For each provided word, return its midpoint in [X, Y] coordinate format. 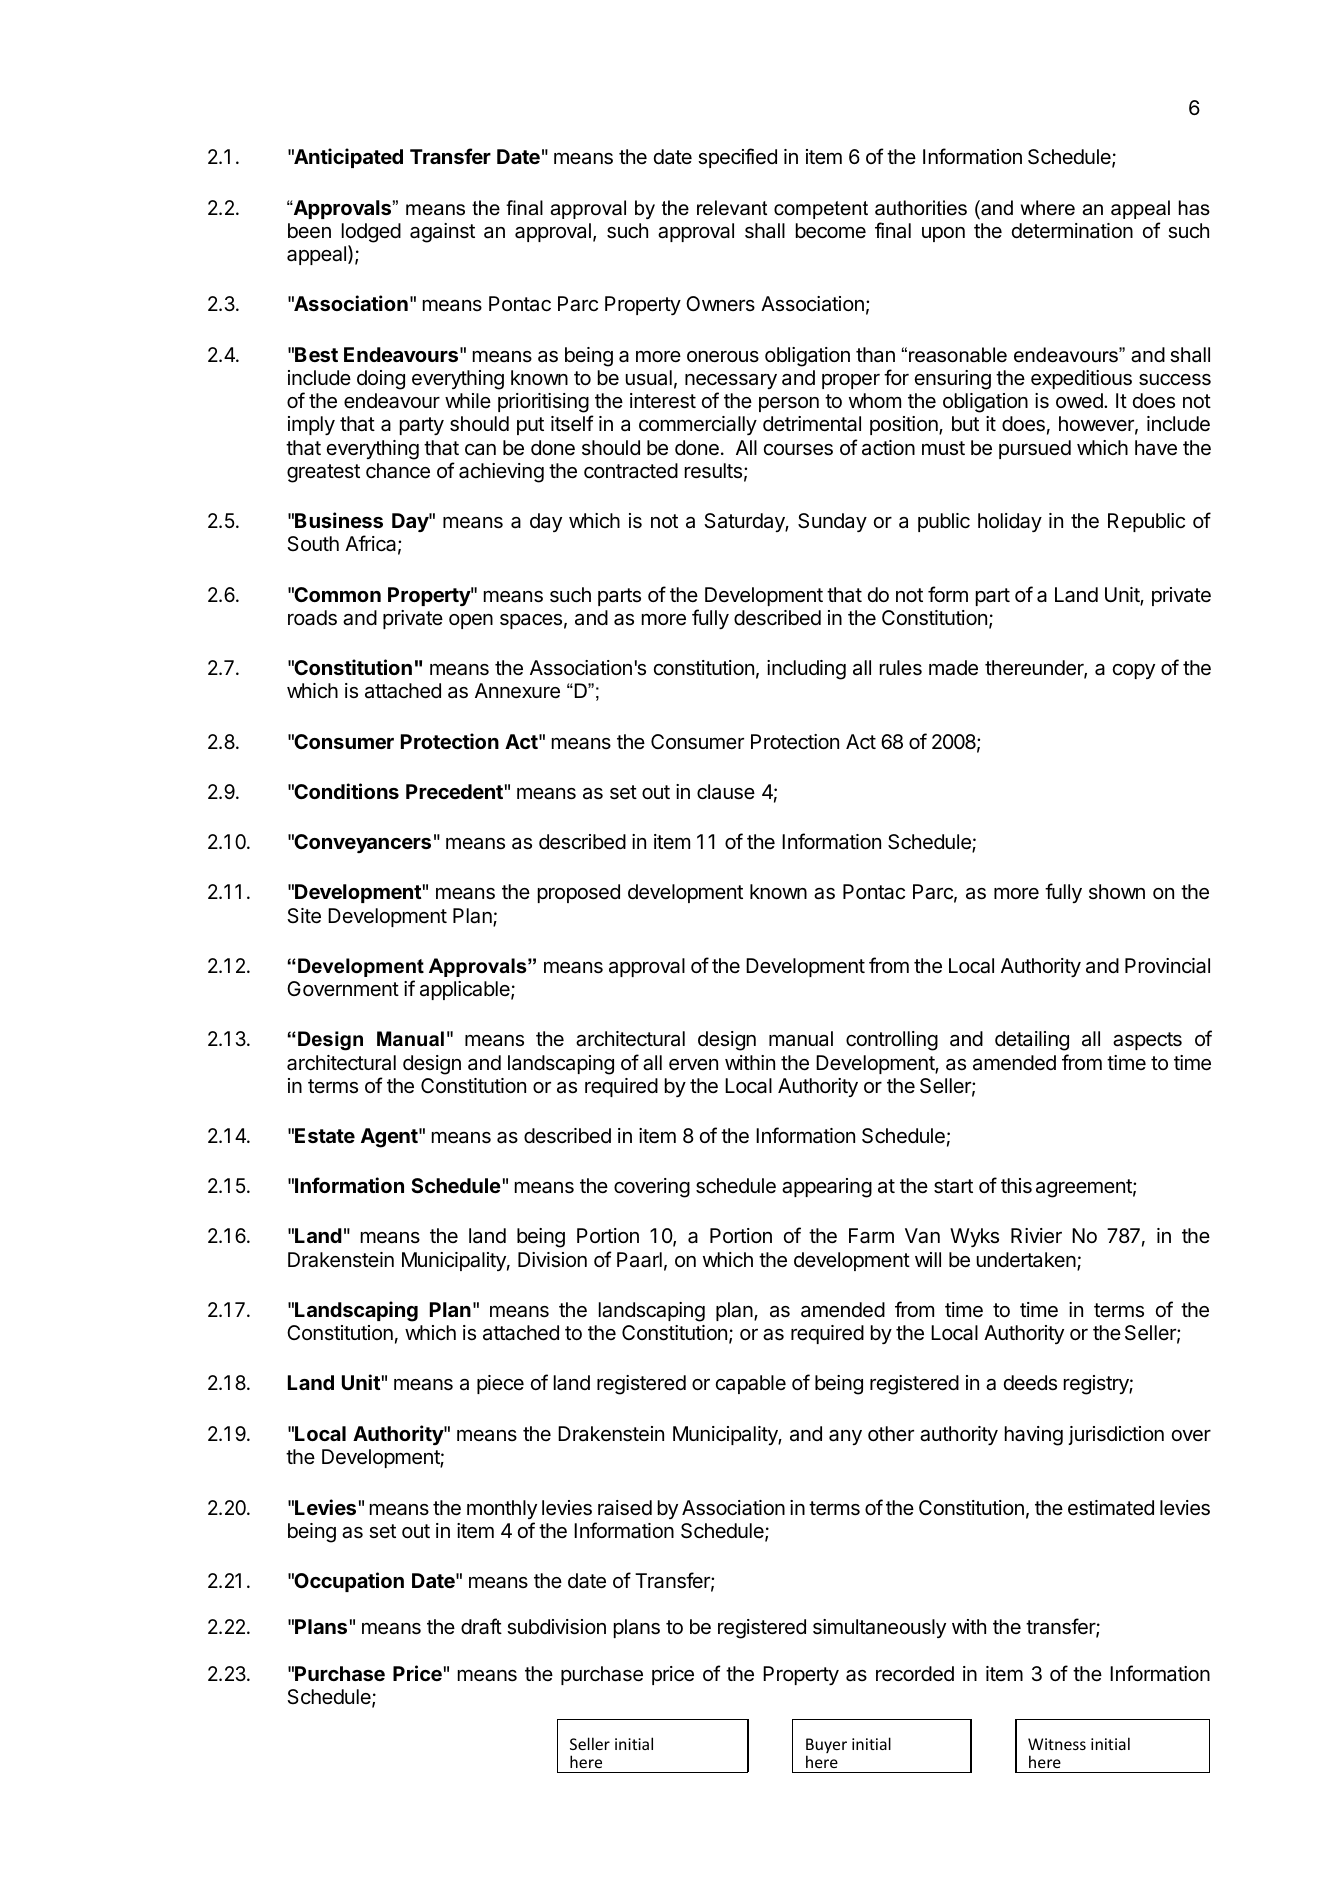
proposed [579, 893]
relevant [732, 208]
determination [1072, 230]
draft [481, 1626]
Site [304, 916]
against [442, 233]
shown [1117, 891]
